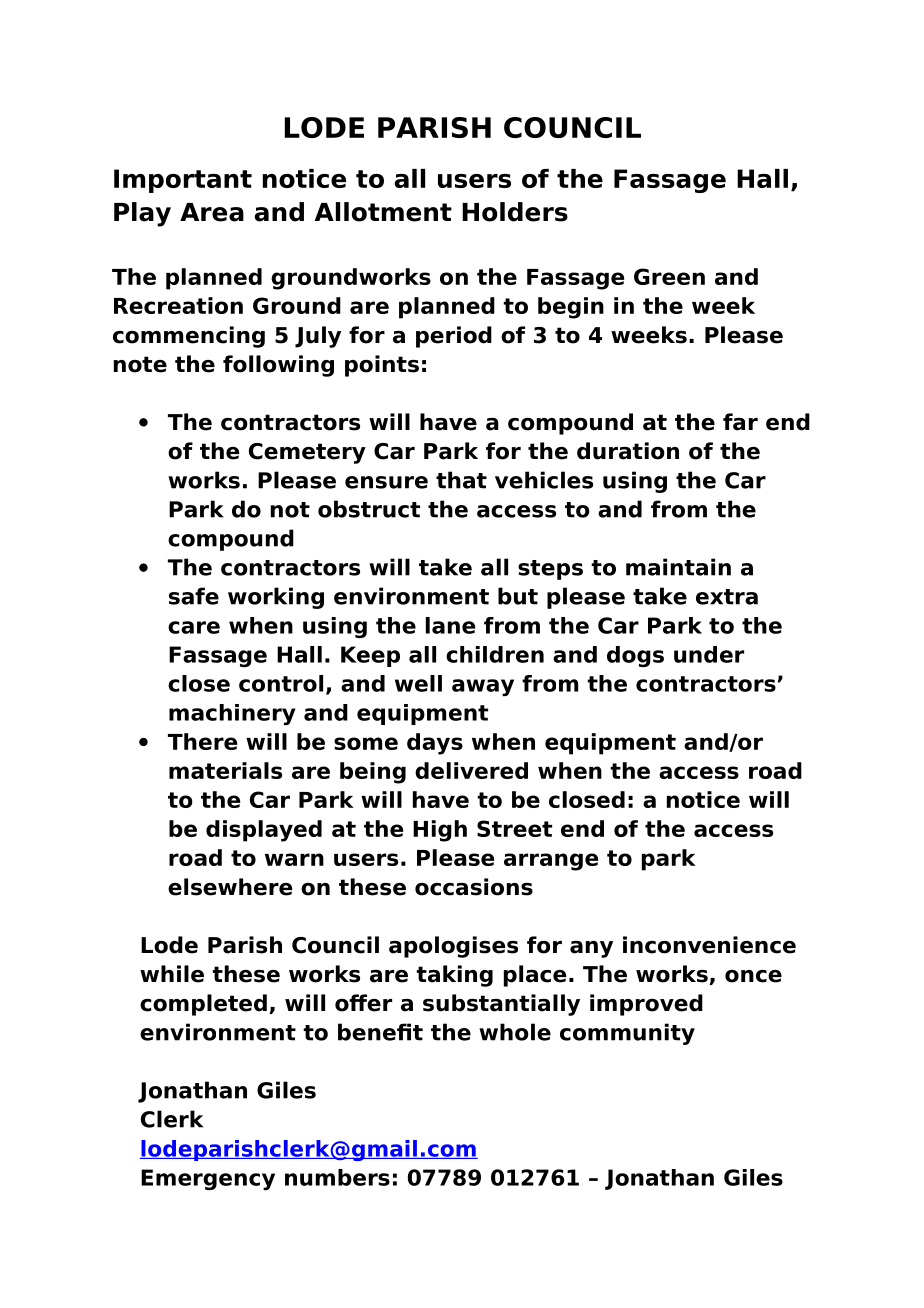 The height and width of the screenshot is (1308, 924). Describe the element at coordinates (461, 480) in the screenshot. I see `that` at that location.
